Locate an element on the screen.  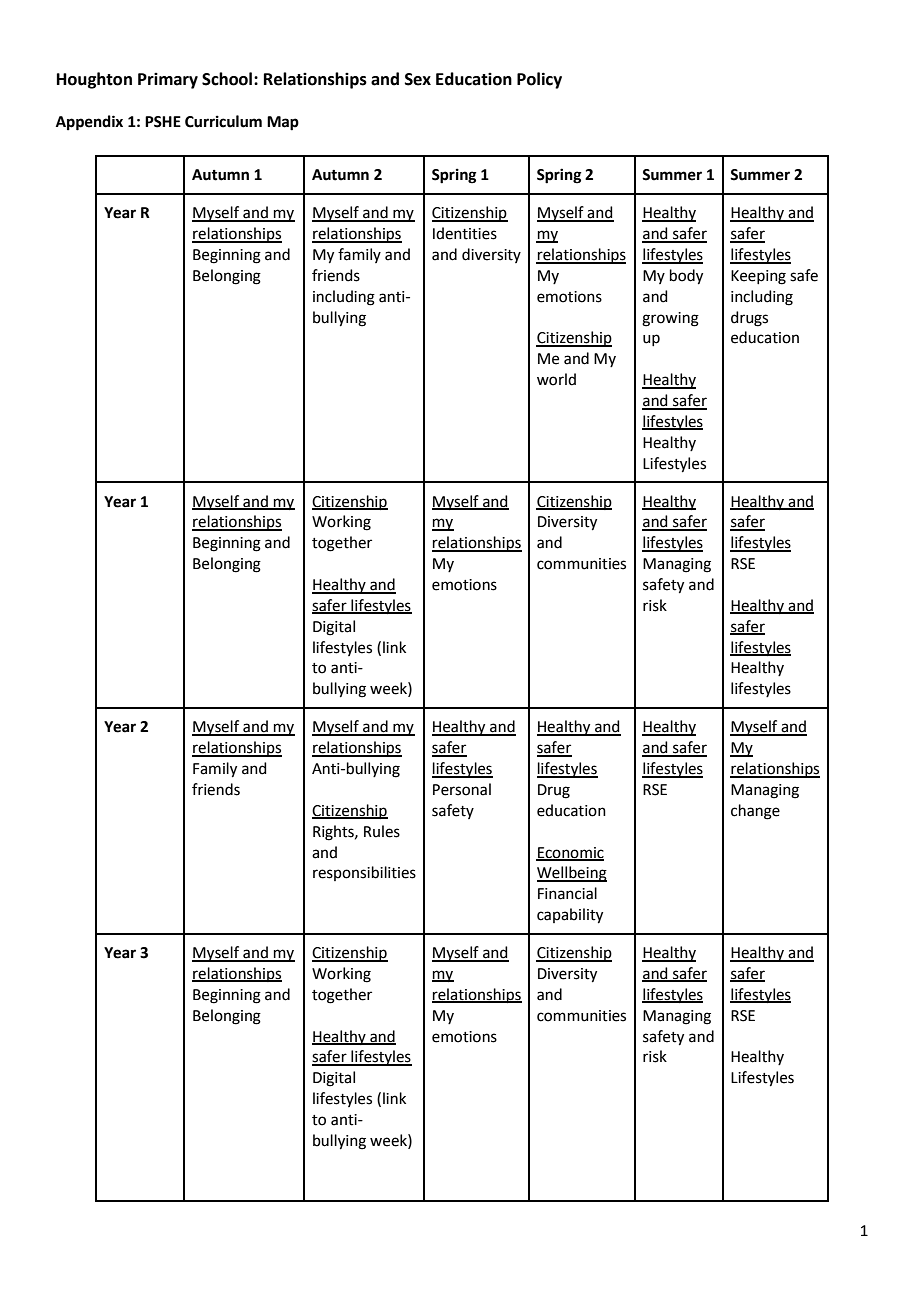
body is located at coordinates (686, 277).
